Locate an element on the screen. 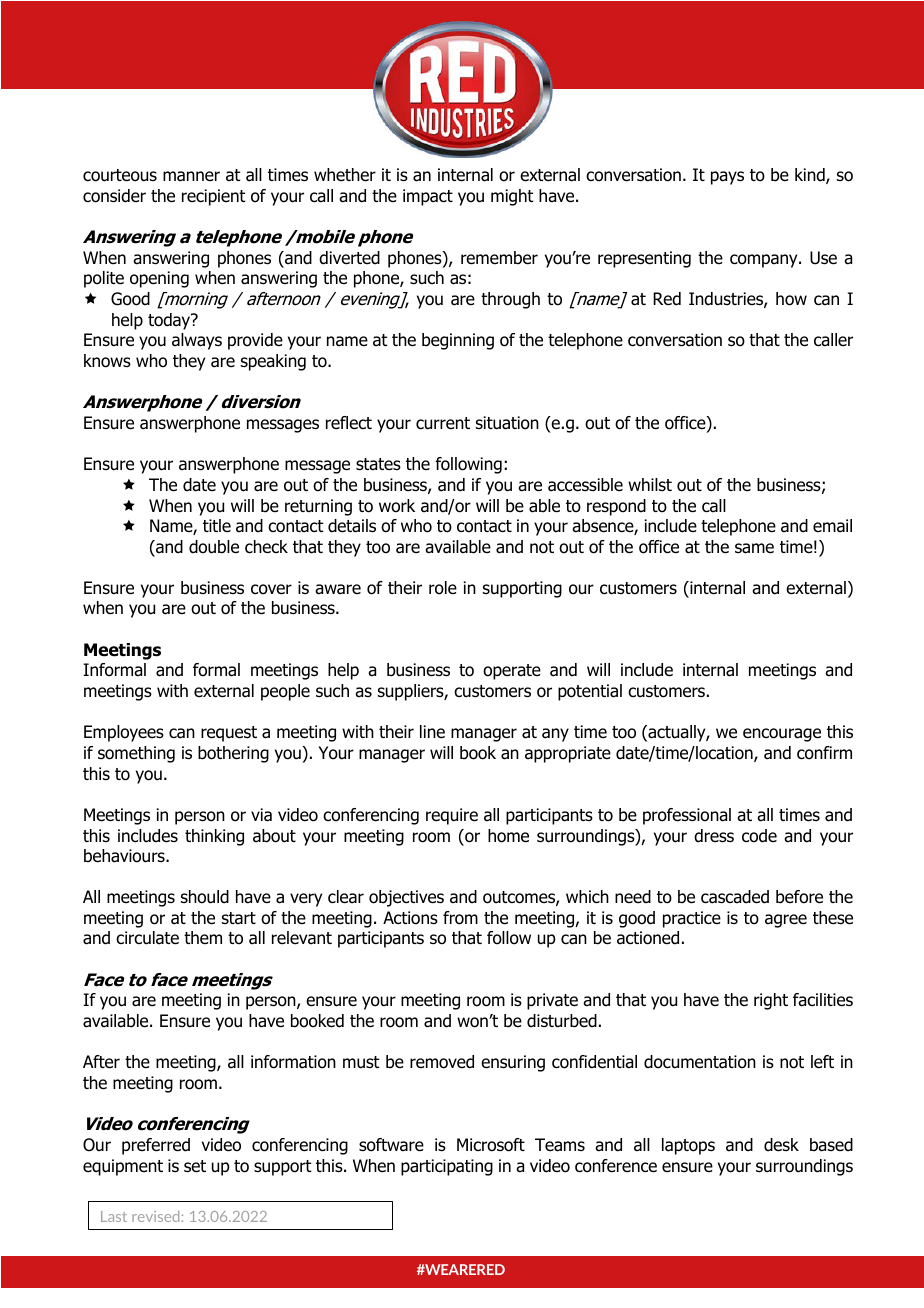  impact is located at coordinates (428, 197).
